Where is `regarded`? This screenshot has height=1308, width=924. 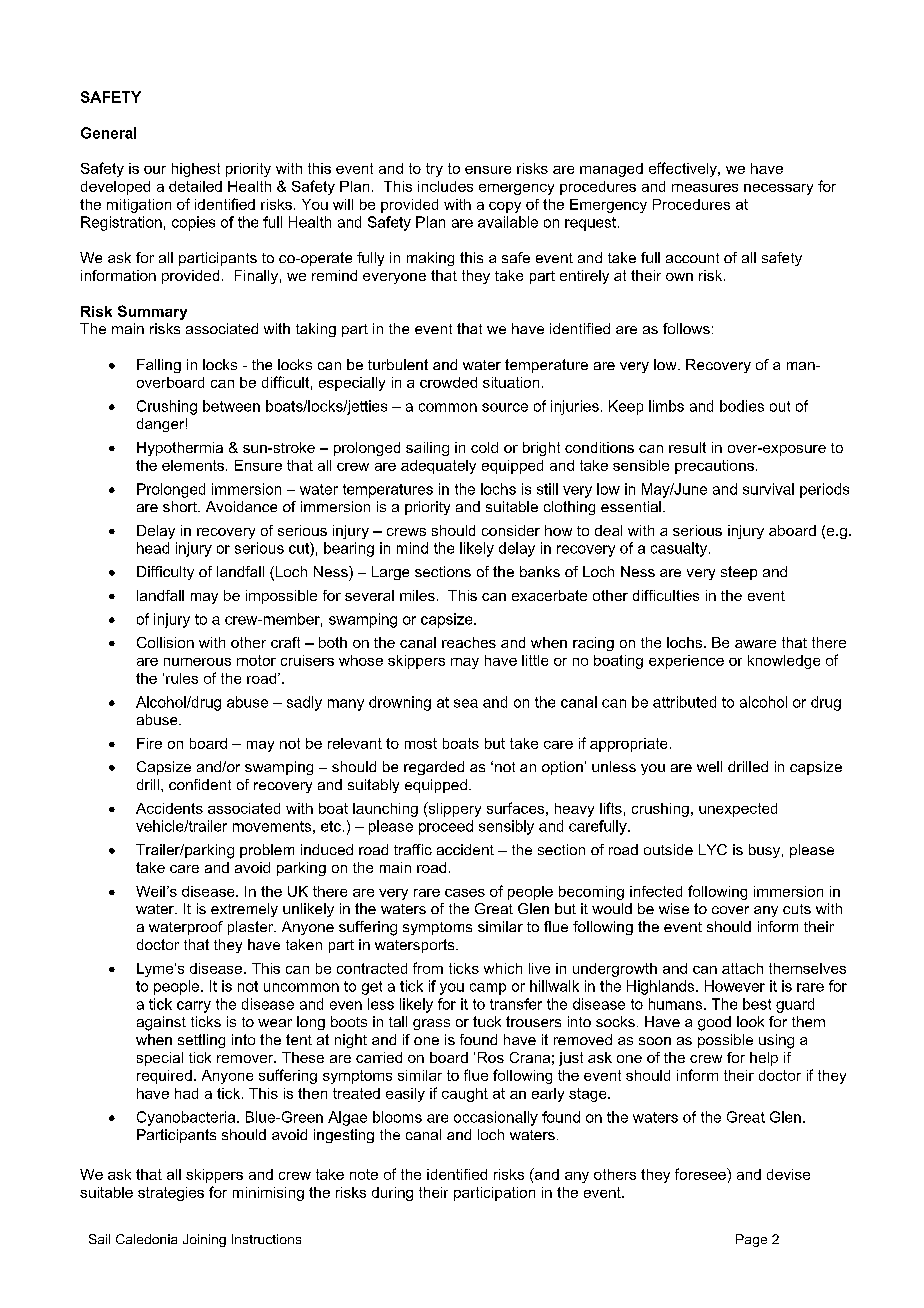 regarded is located at coordinates (434, 768).
